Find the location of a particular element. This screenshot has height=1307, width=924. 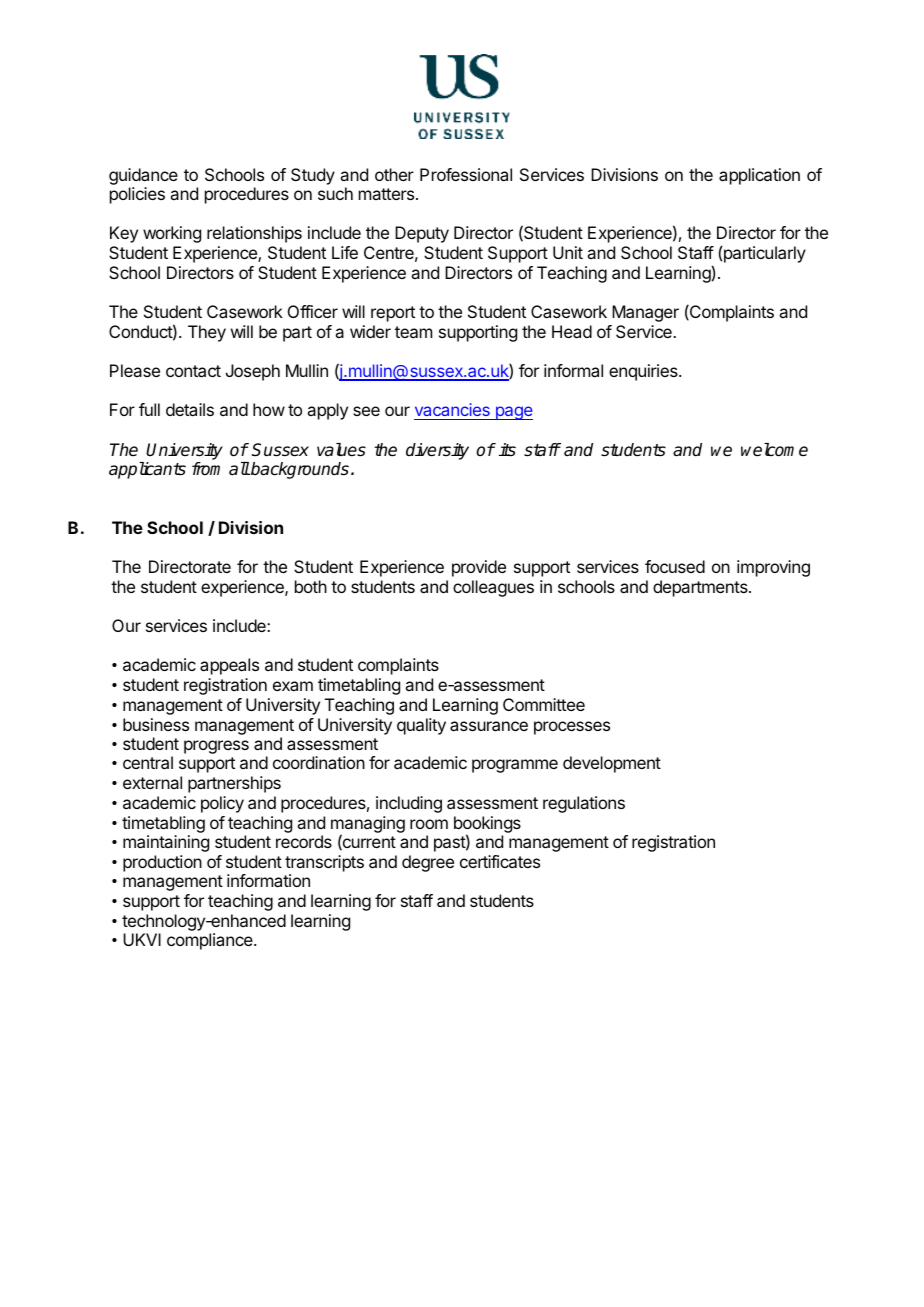

provide is located at coordinates (479, 568).
